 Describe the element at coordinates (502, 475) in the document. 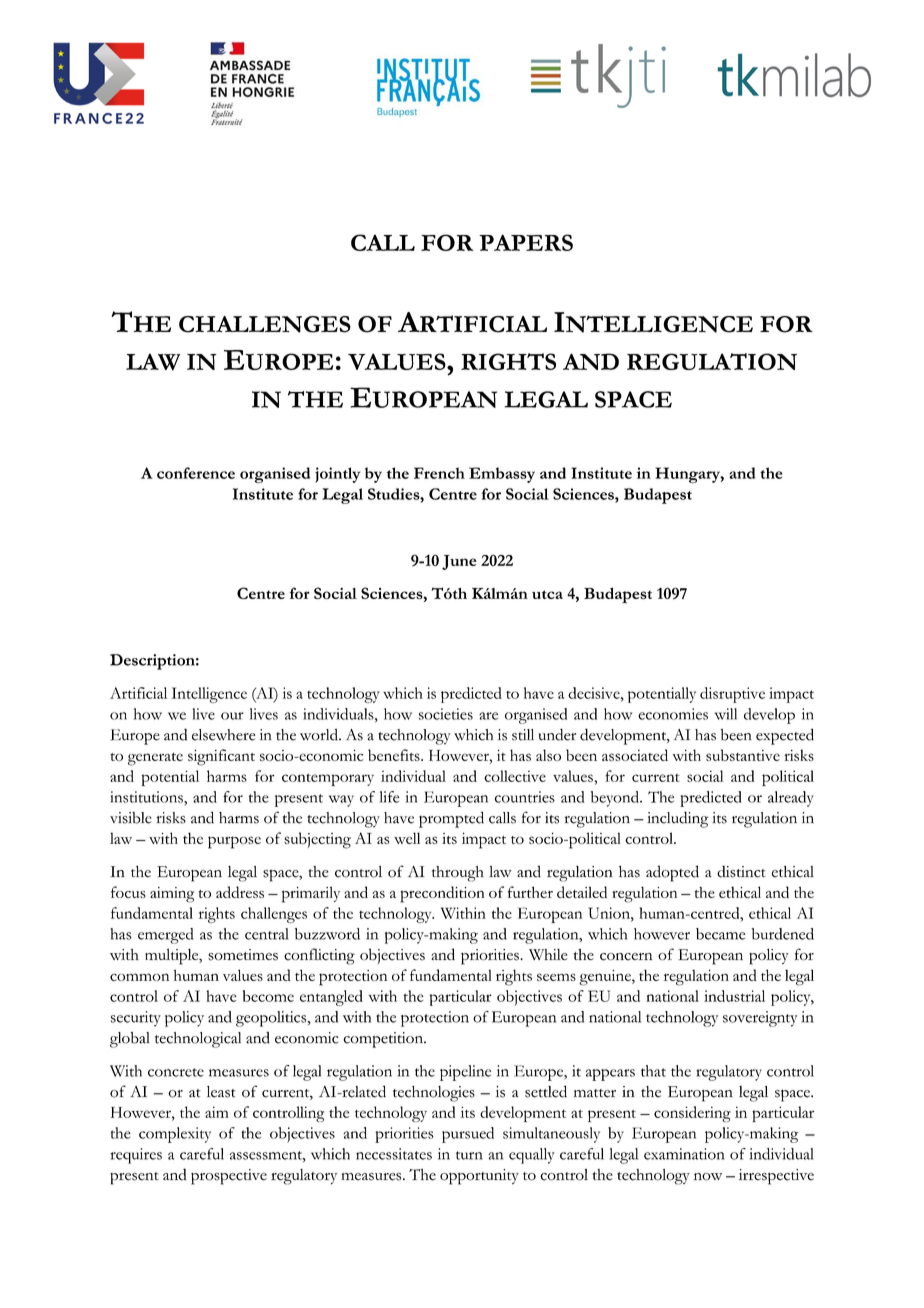

I see `Embassy` at that location.
